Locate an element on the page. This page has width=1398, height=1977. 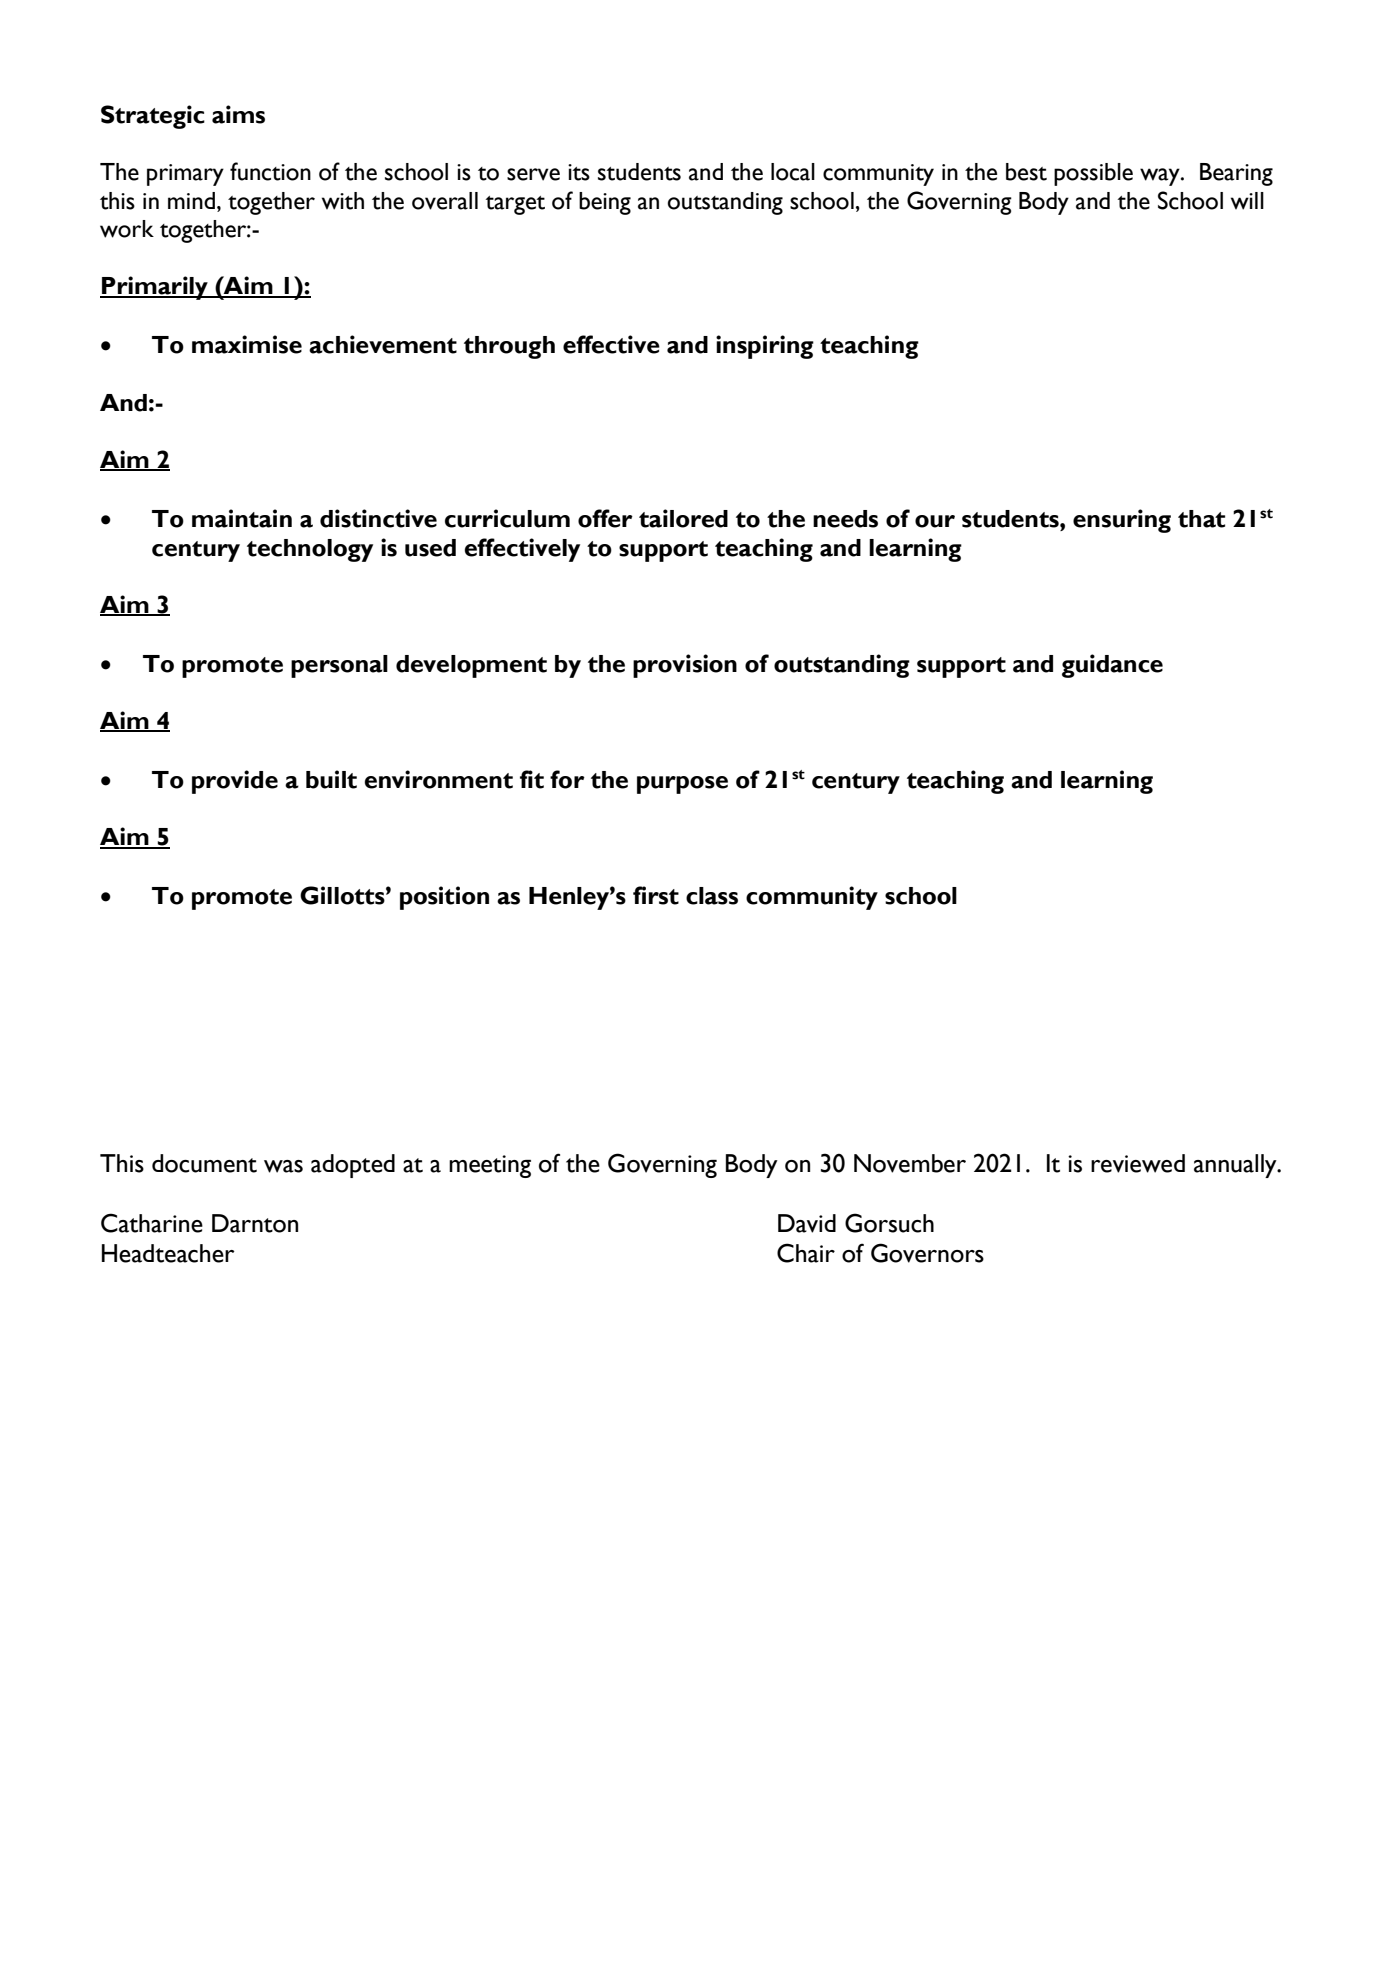
possible is located at coordinates (1093, 174).
